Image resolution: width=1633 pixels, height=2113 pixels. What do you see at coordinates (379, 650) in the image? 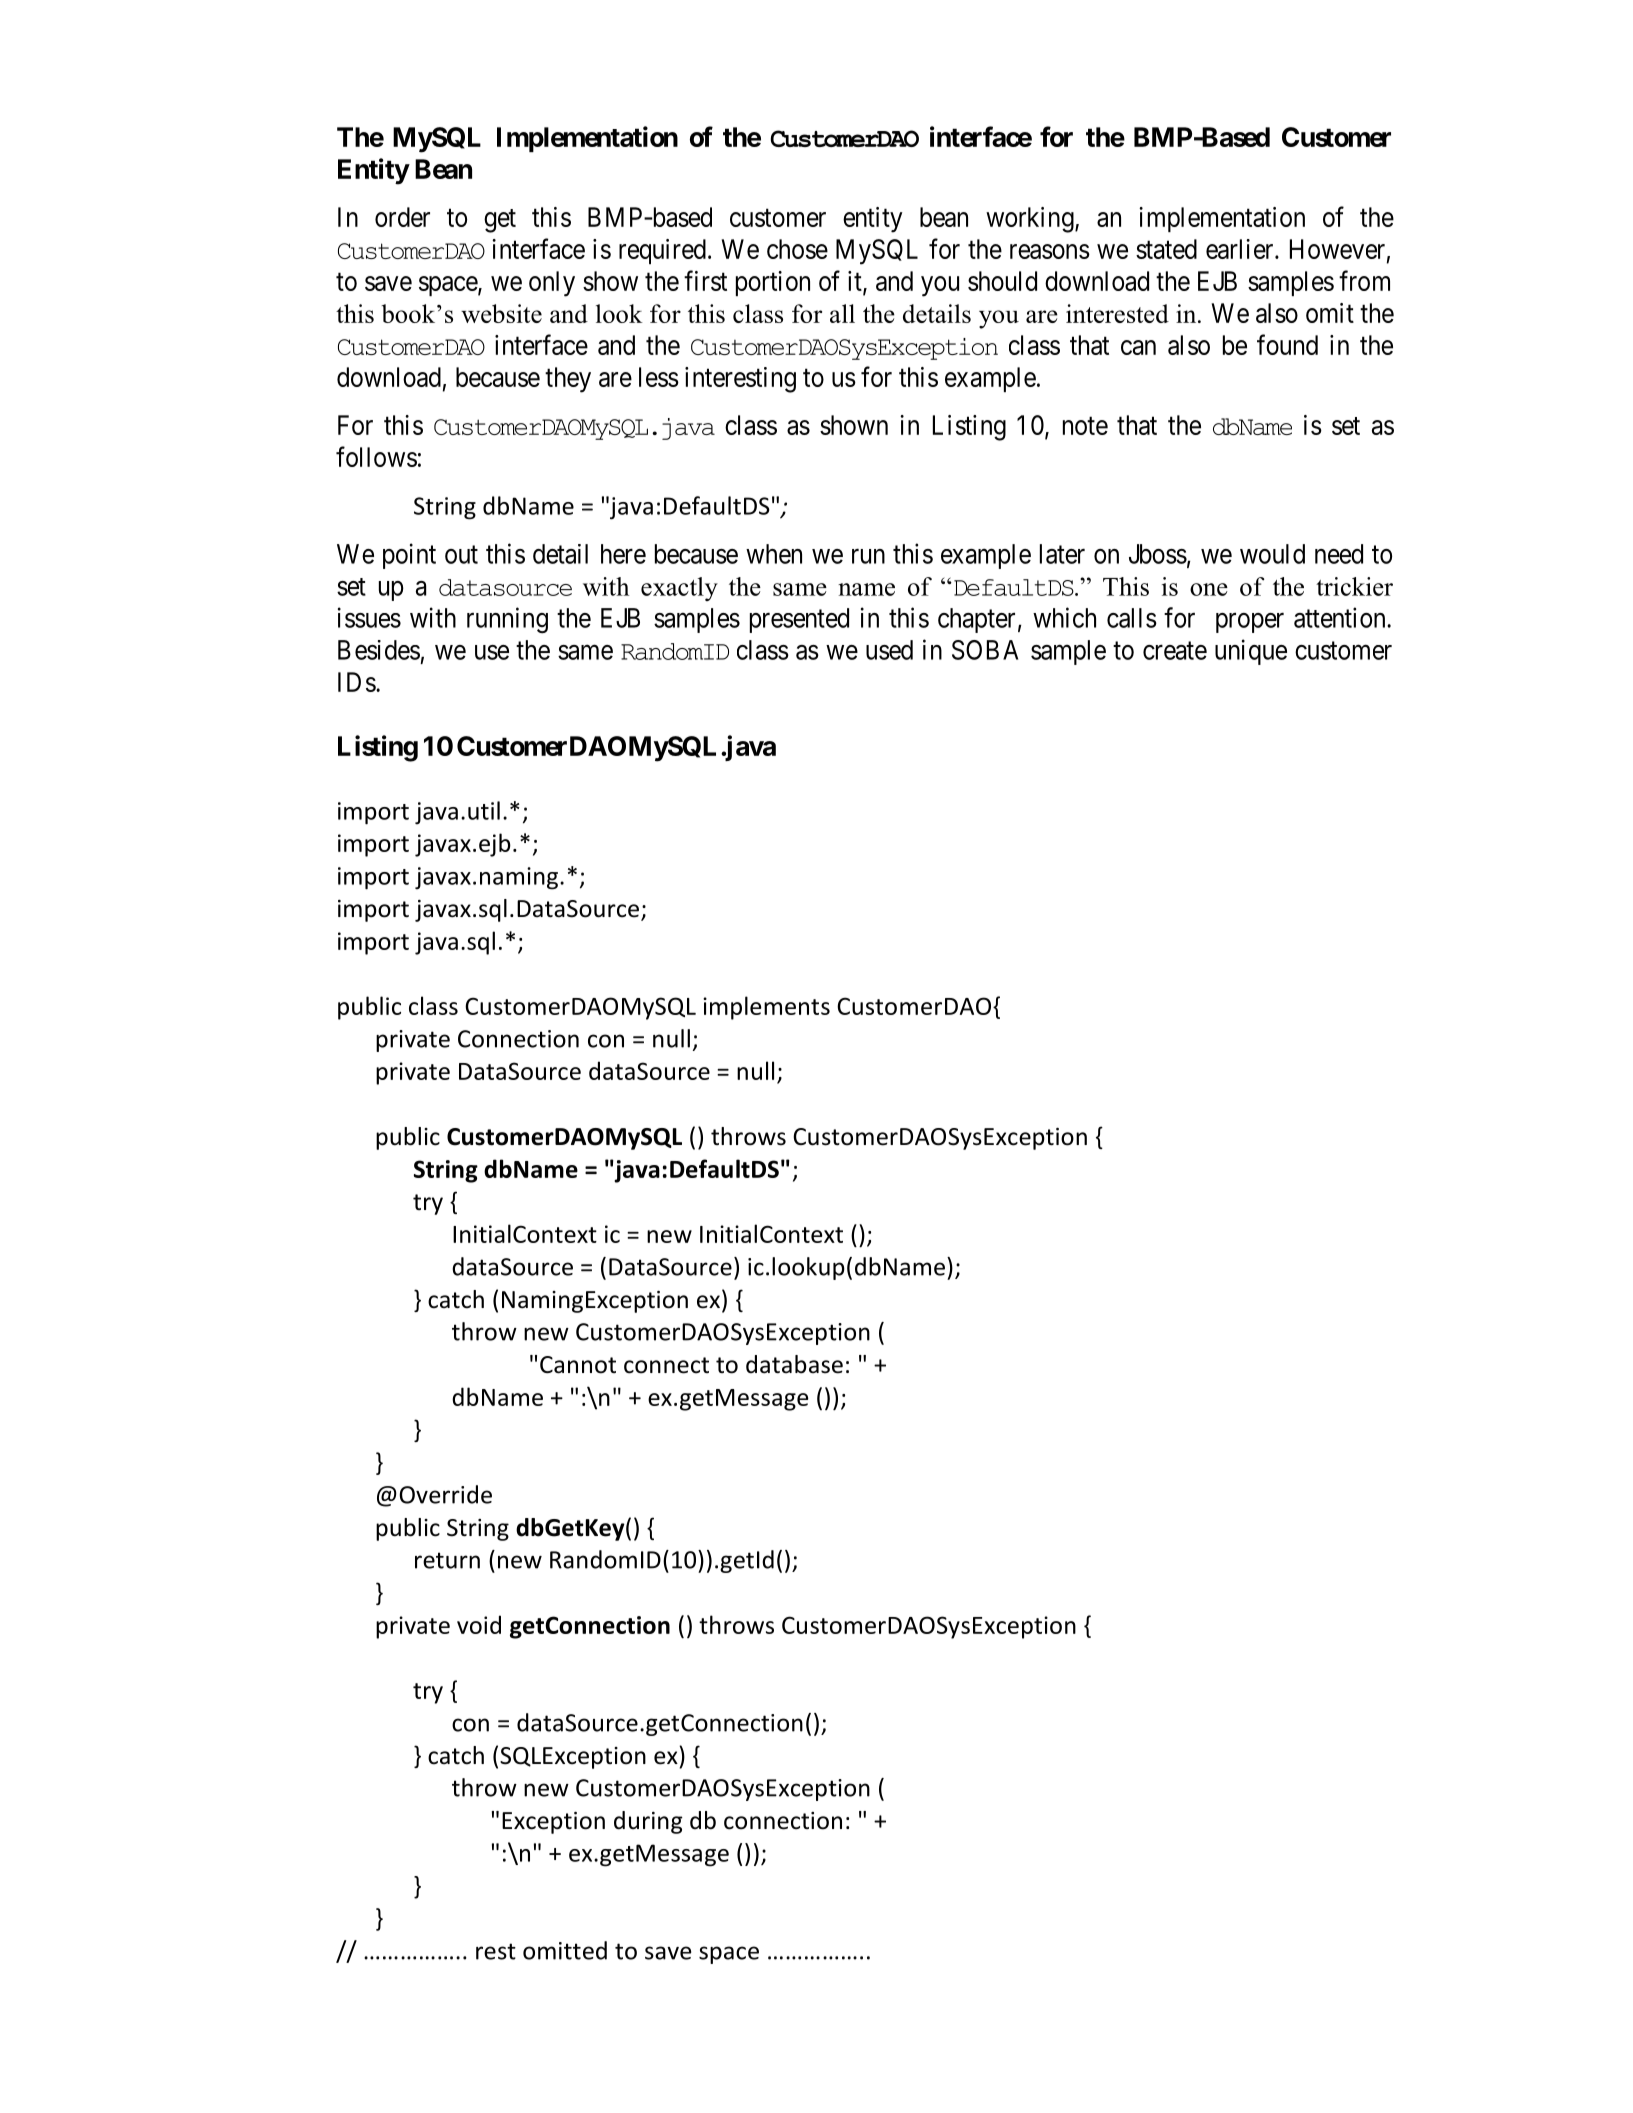
I see `Besides` at bounding box center [379, 650].
